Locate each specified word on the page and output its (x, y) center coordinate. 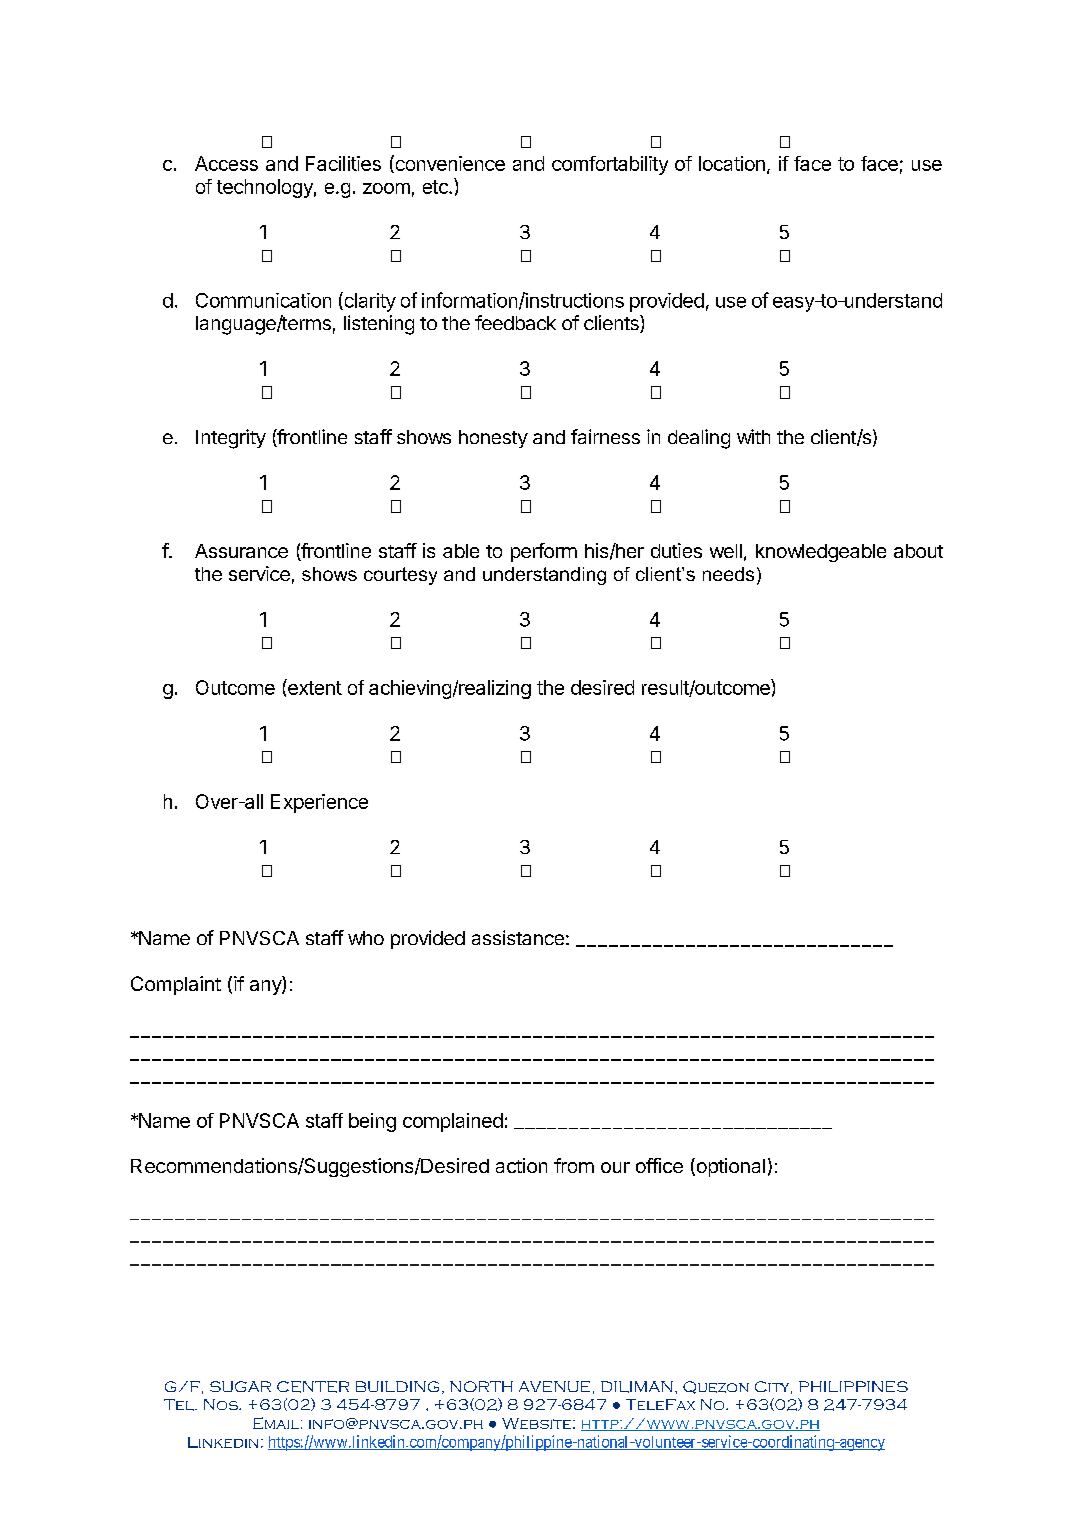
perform (544, 552)
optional (729, 1167)
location (732, 163)
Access (226, 163)
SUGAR (240, 1386)
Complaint (176, 985)
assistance (518, 937)
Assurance (241, 551)
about (918, 551)
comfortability (610, 165)
